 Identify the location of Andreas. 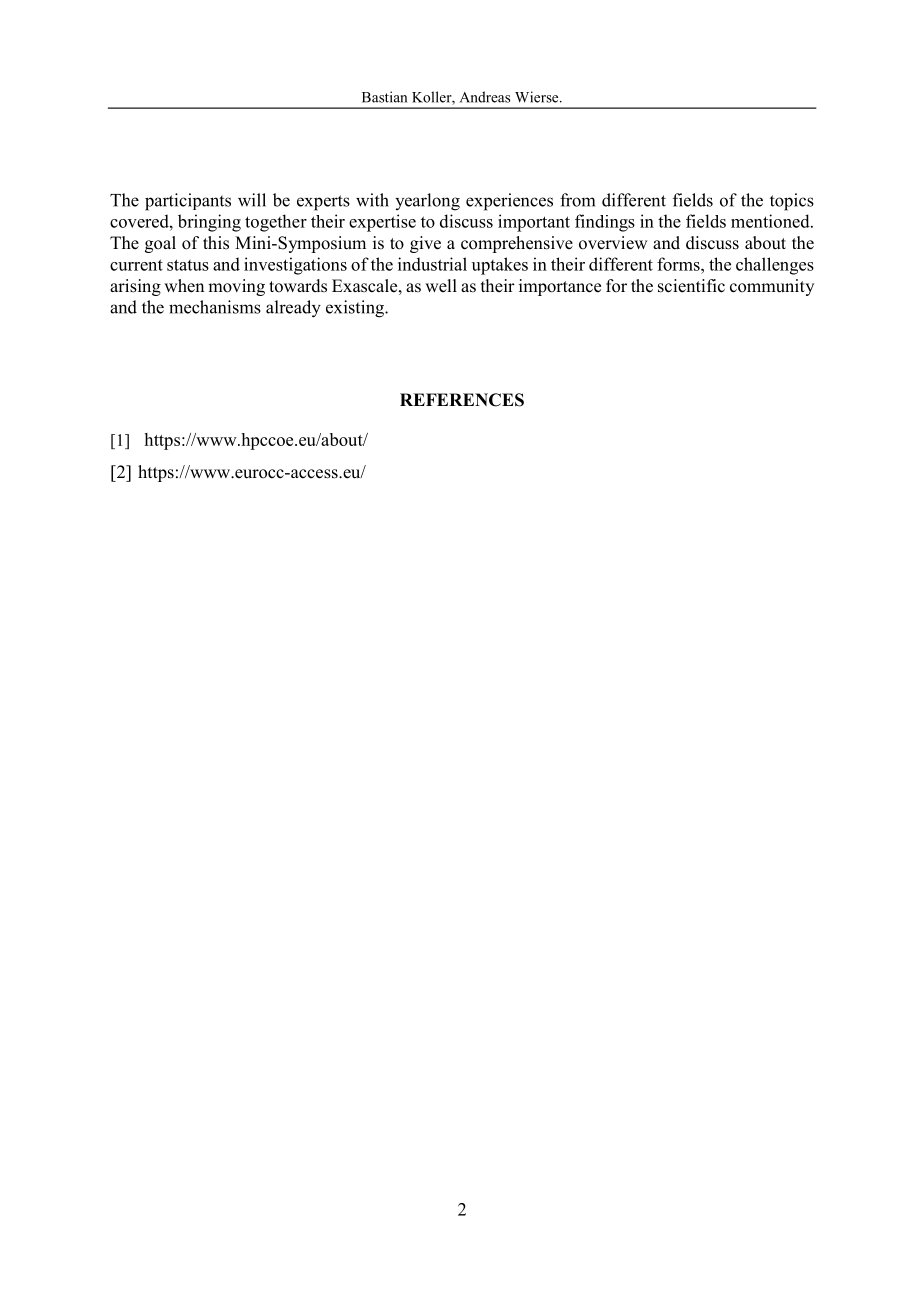
(485, 97).
